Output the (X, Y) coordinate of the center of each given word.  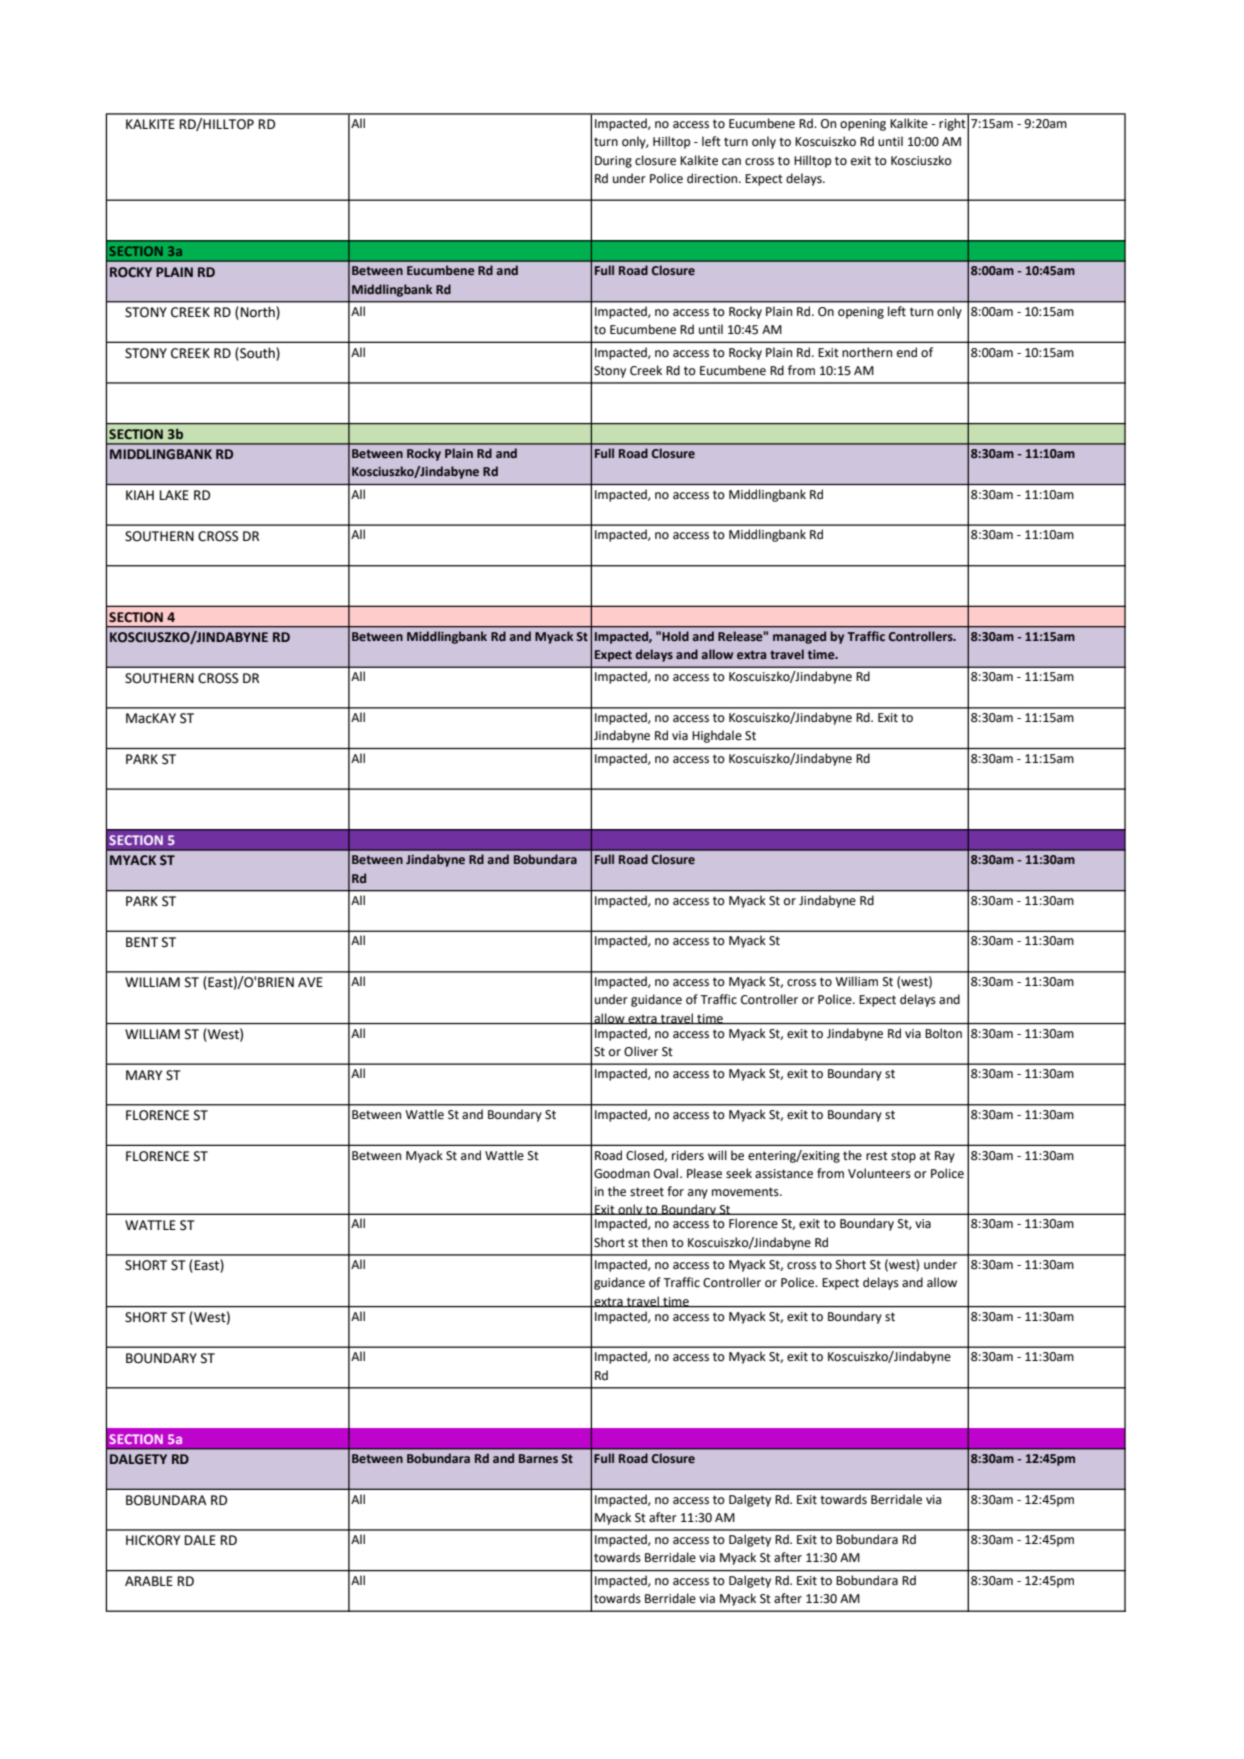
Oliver (641, 1051)
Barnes (538, 1458)
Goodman (622, 1173)
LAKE (174, 495)
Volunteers (879, 1173)
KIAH (140, 495)
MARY (144, 1075)
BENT (142, 942)
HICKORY (153, 1540)
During (613, 162)
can (731, 162)
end (907, 352)
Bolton (943, 1033)
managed (799, 637)
